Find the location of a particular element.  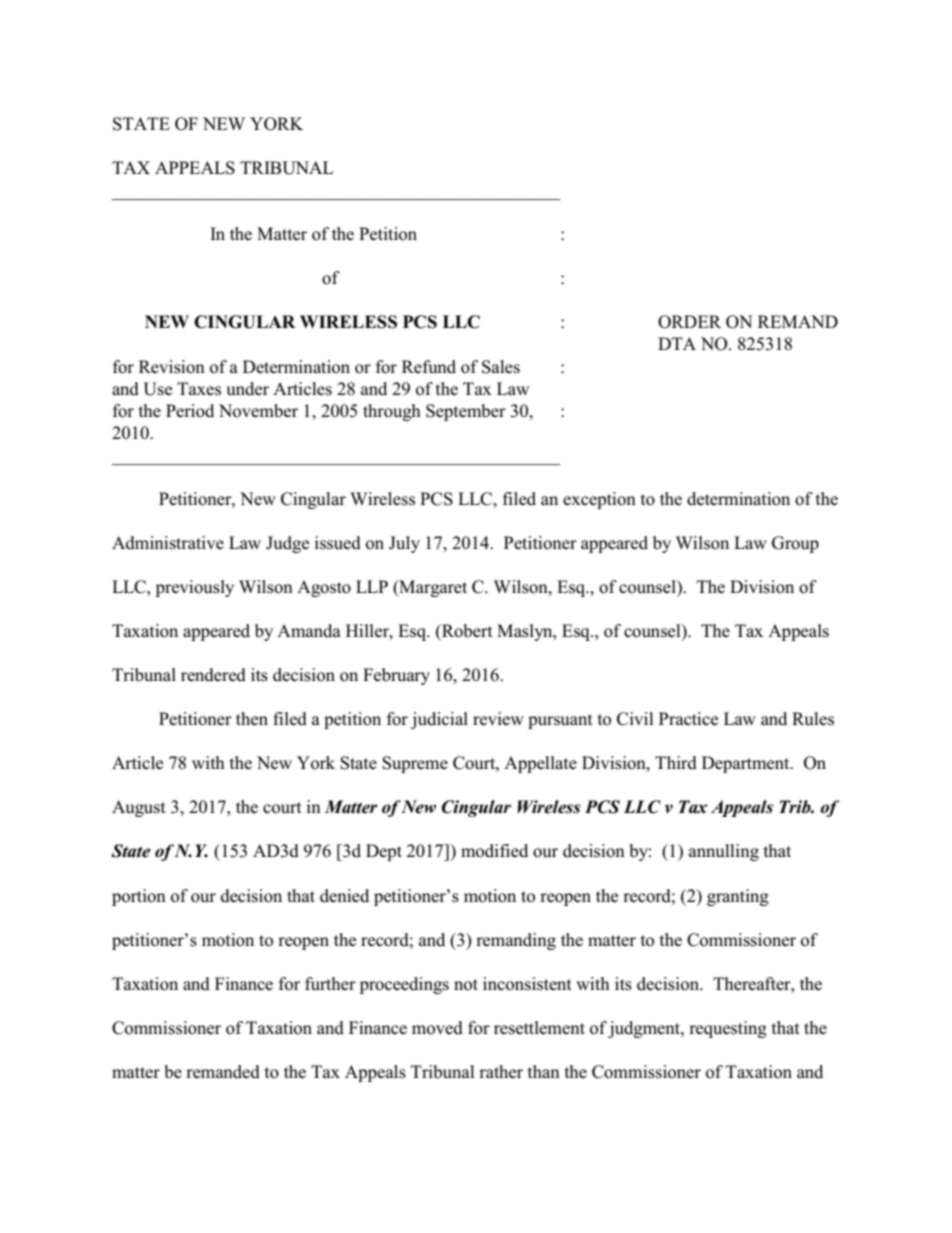

Sales is located at coordinates (501, 367).
